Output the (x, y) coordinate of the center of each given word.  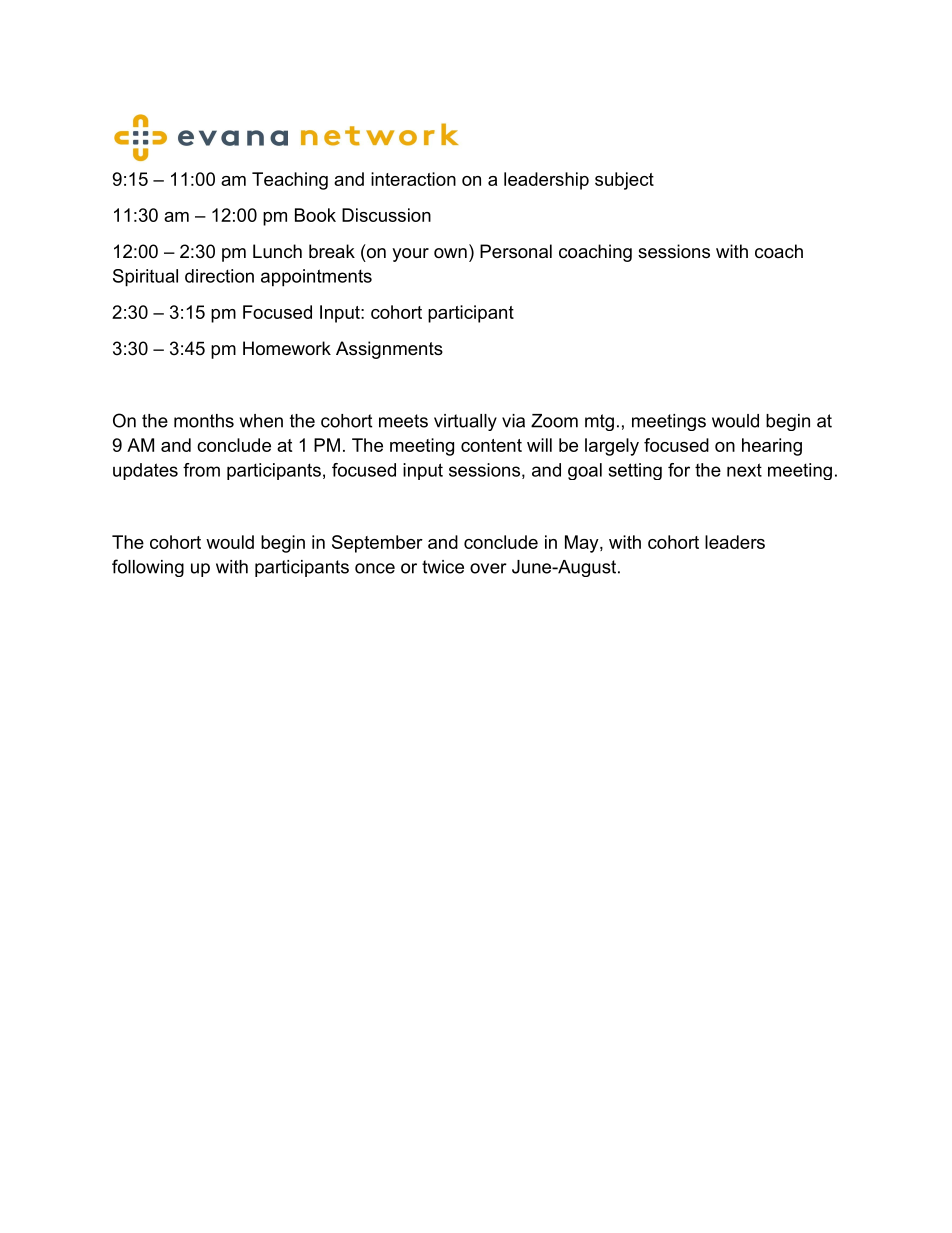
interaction (413, 179)
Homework (287, 348)
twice (443, 567)
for (679, 470)
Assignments (389, 350)
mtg (599, 422)
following (148, 568)
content (491, 445)
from (201, 470)
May (583, 544)
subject (624, 181)
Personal (516, 251)
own (450, 253)
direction (219, 276)
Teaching (290, 181)
